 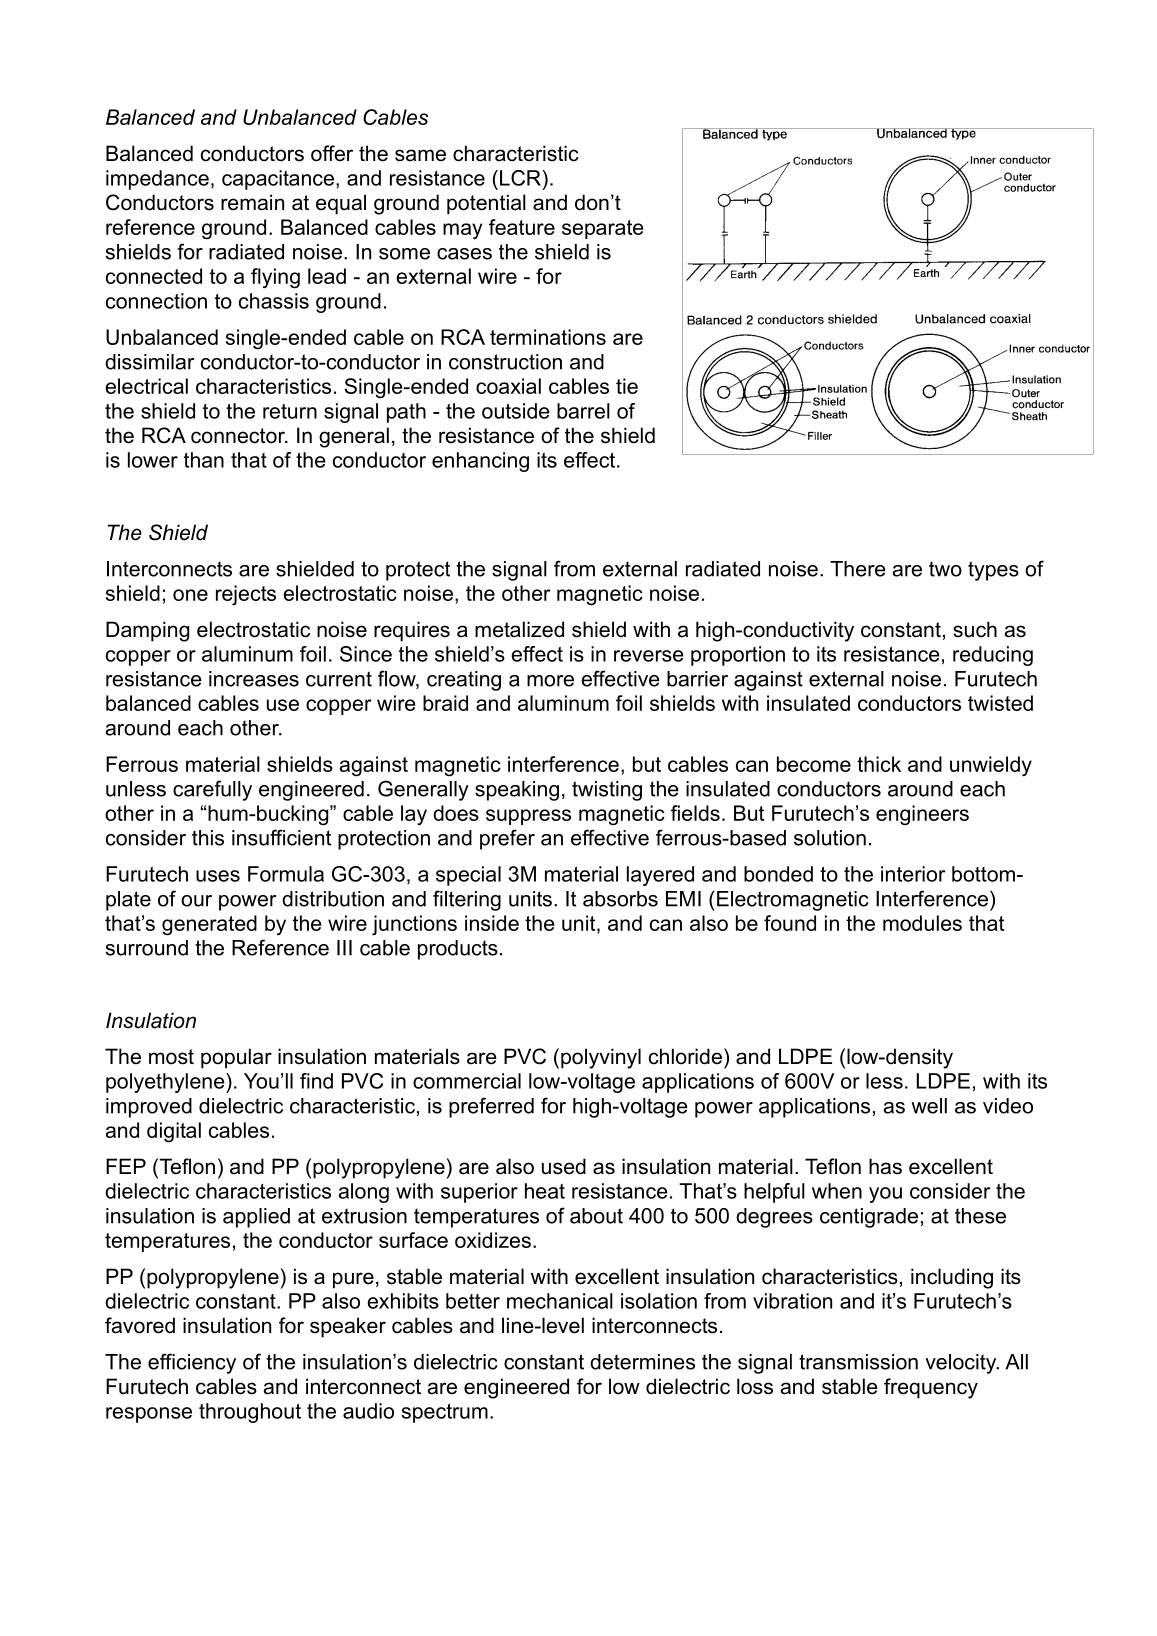 What do you see at coordinates (922, 923) in the screenshot?
I see `modules` at bounding box center [922, 923].
